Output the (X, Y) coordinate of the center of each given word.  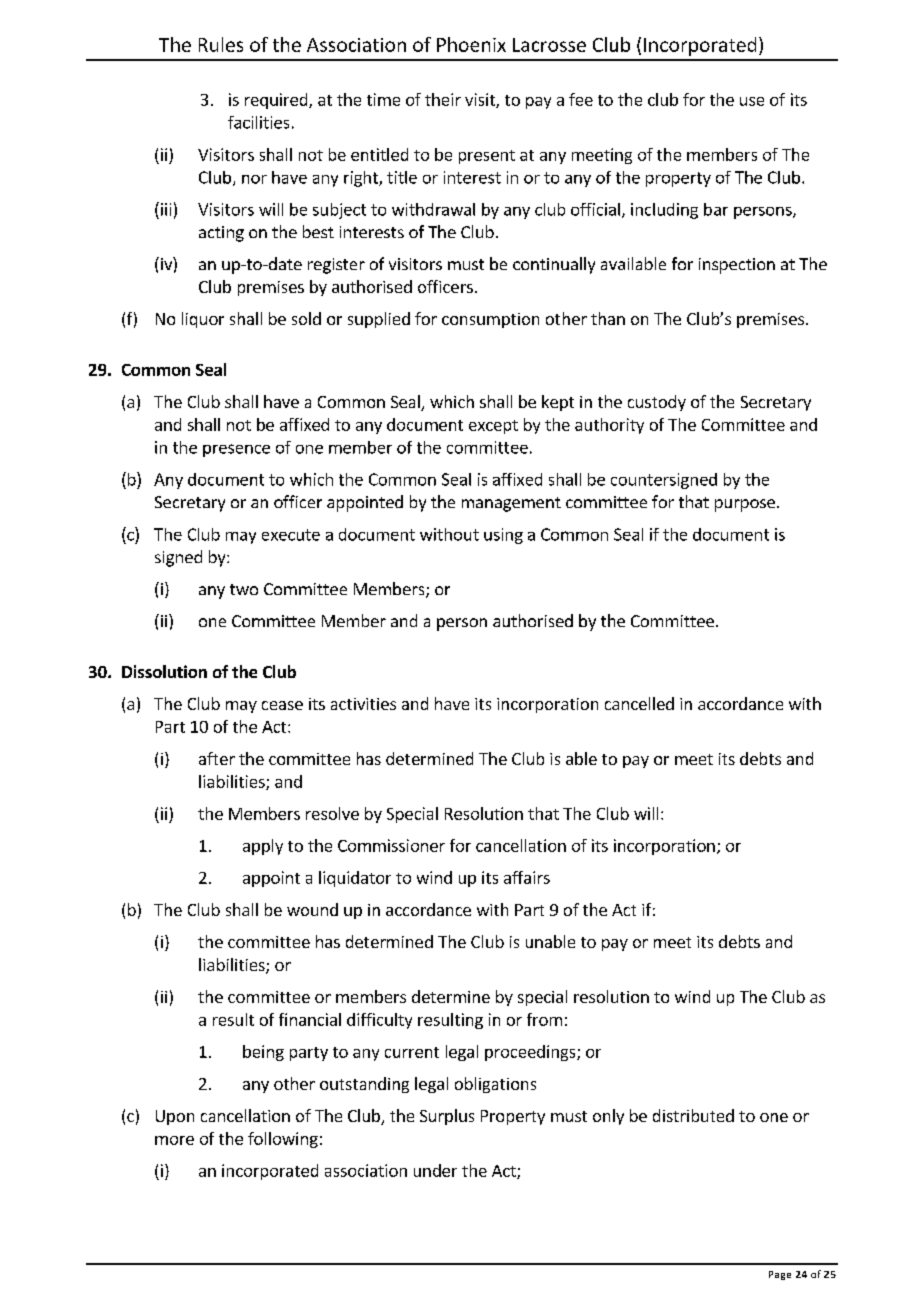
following (283, 1140)
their (443, 99)
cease (282, 705)
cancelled (639, 703)
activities (363, 704)
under (435, 1170)
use (752, 101)
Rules (221, 44)
